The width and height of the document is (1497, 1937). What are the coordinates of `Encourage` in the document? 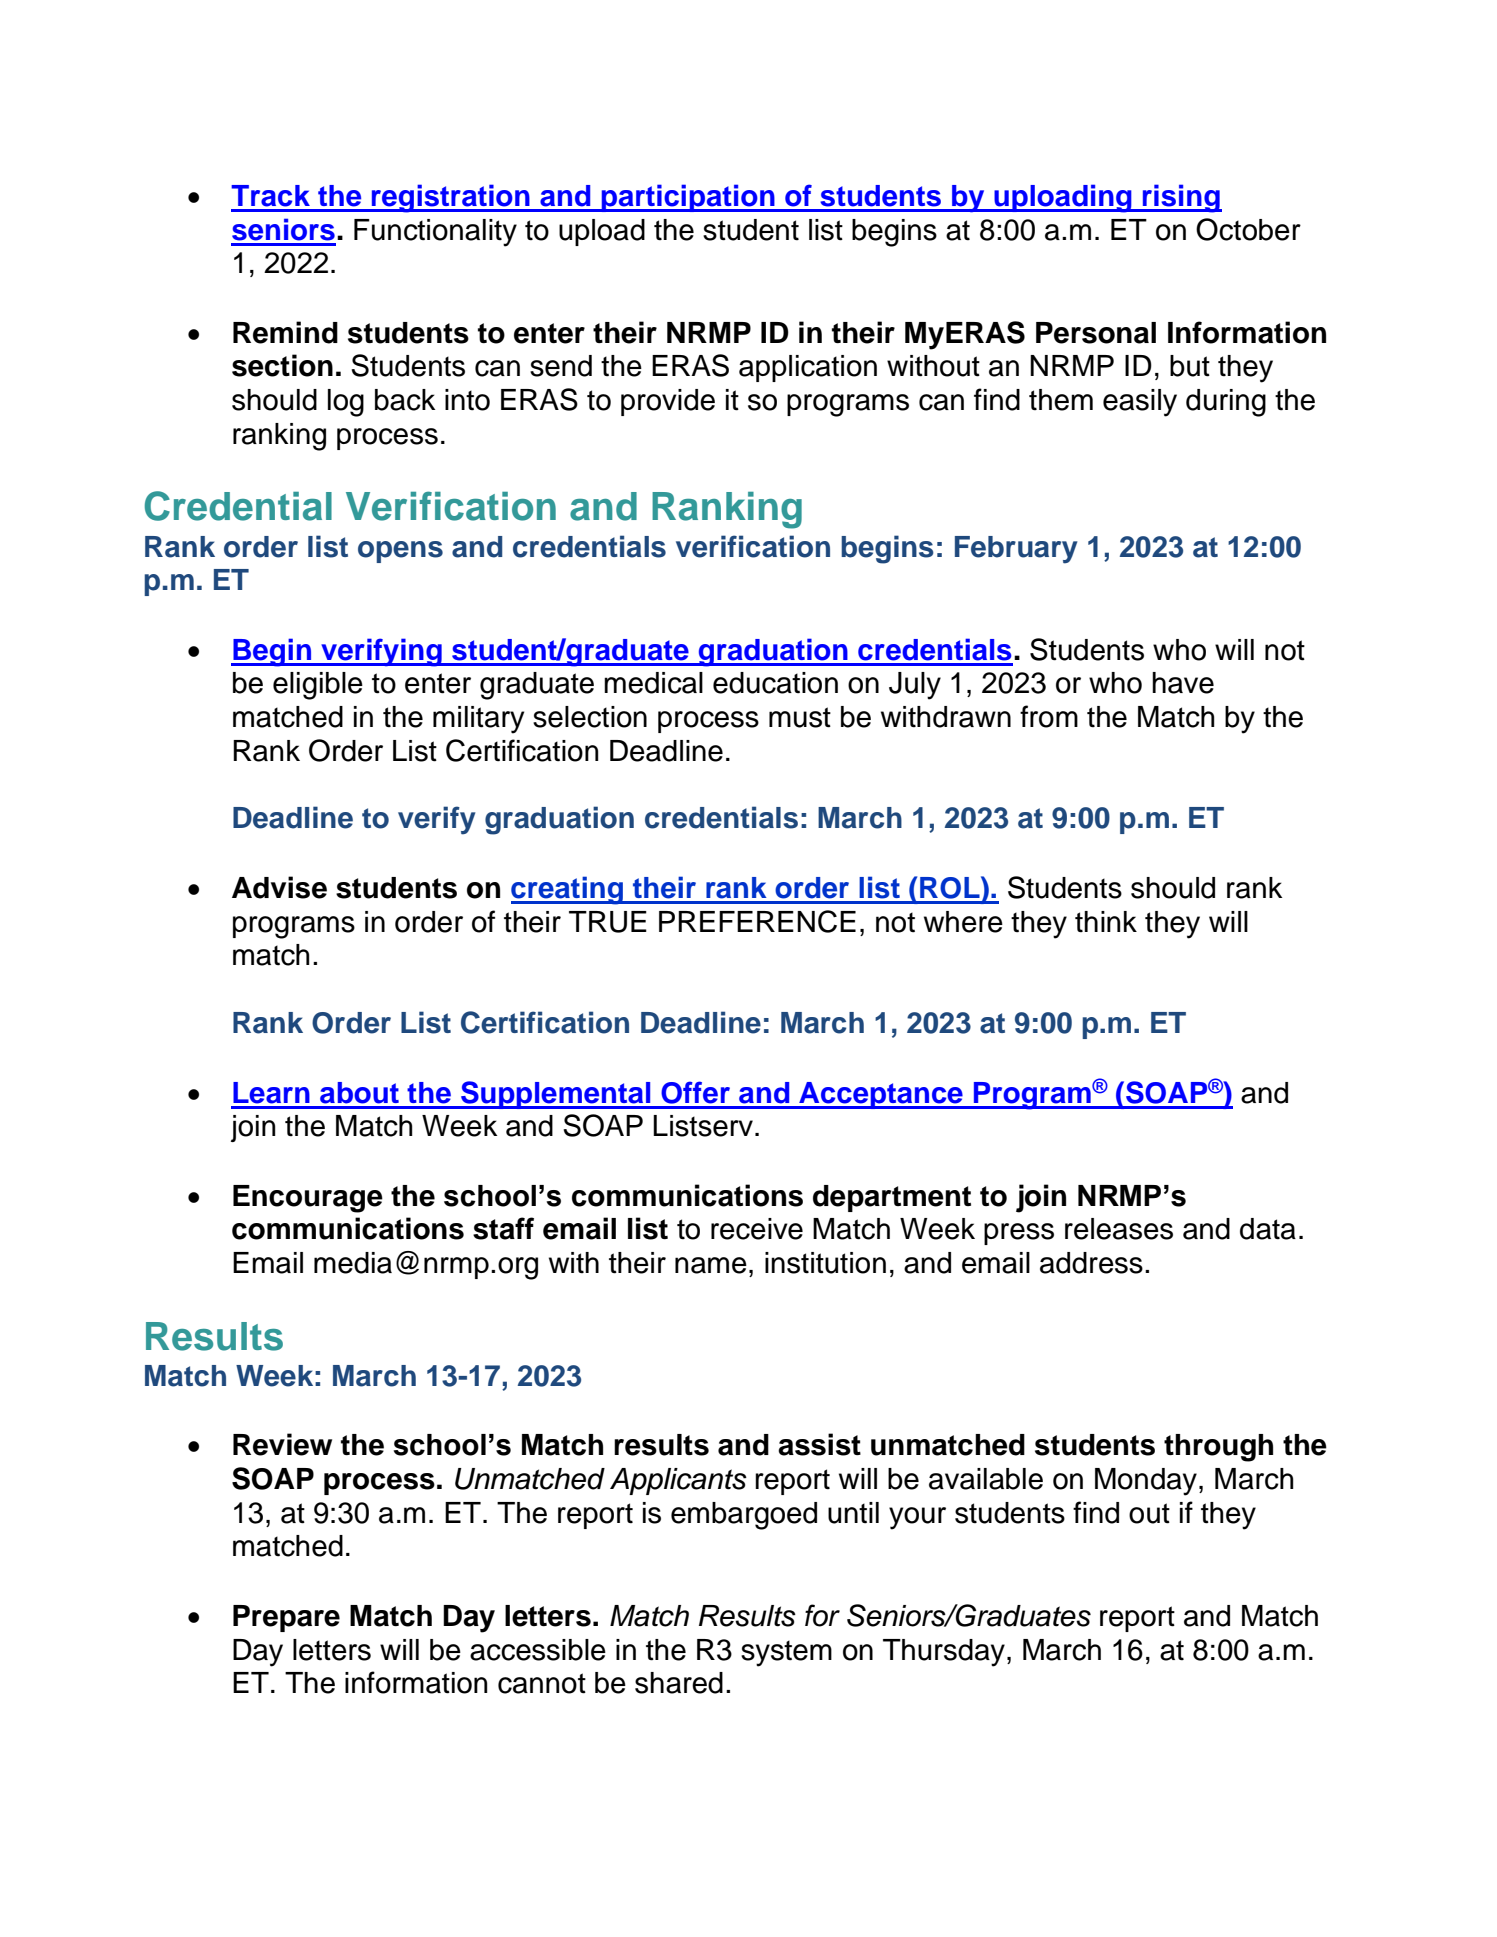 It's located at (308, 1199).
